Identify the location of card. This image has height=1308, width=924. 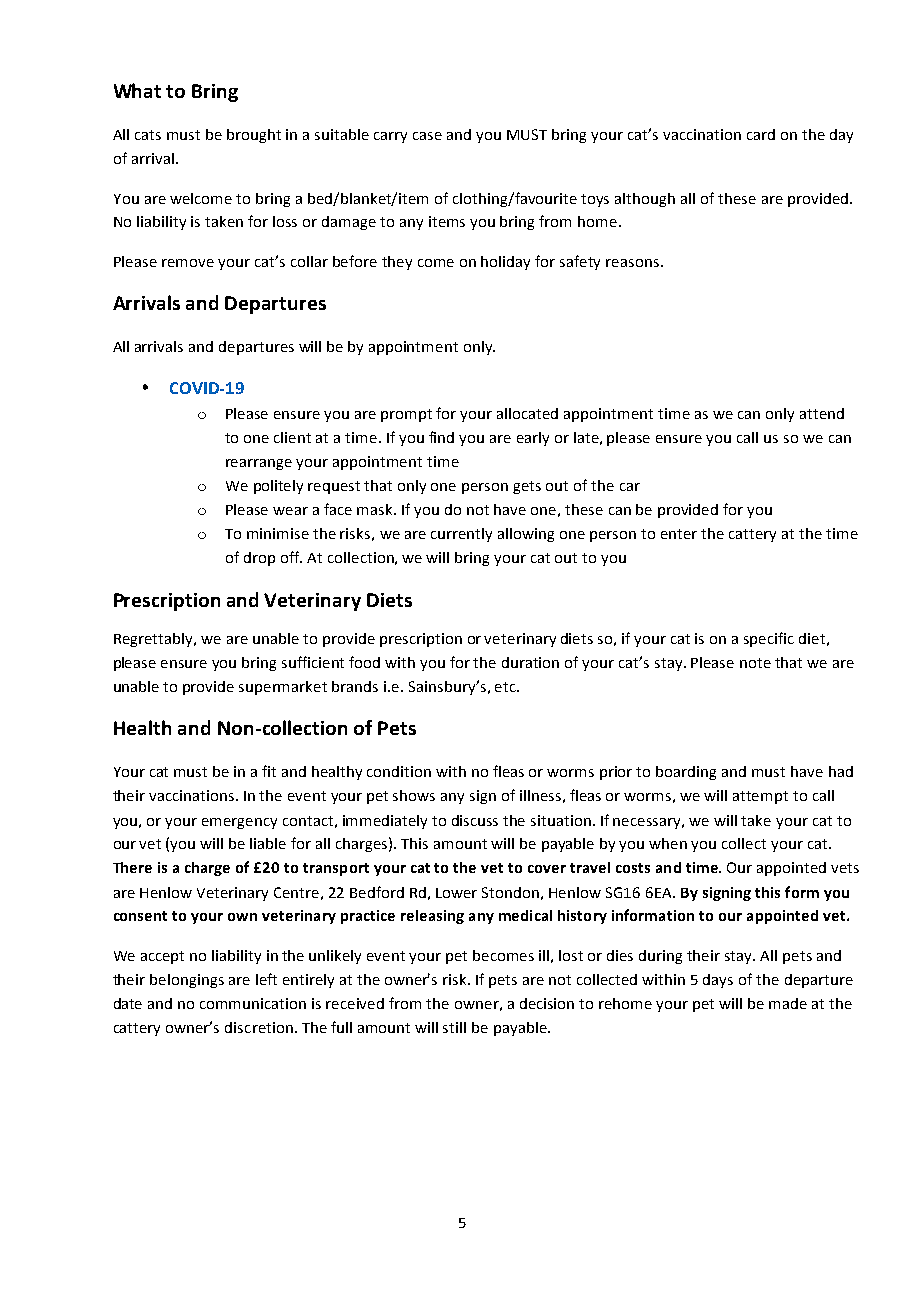
(761, 134).
